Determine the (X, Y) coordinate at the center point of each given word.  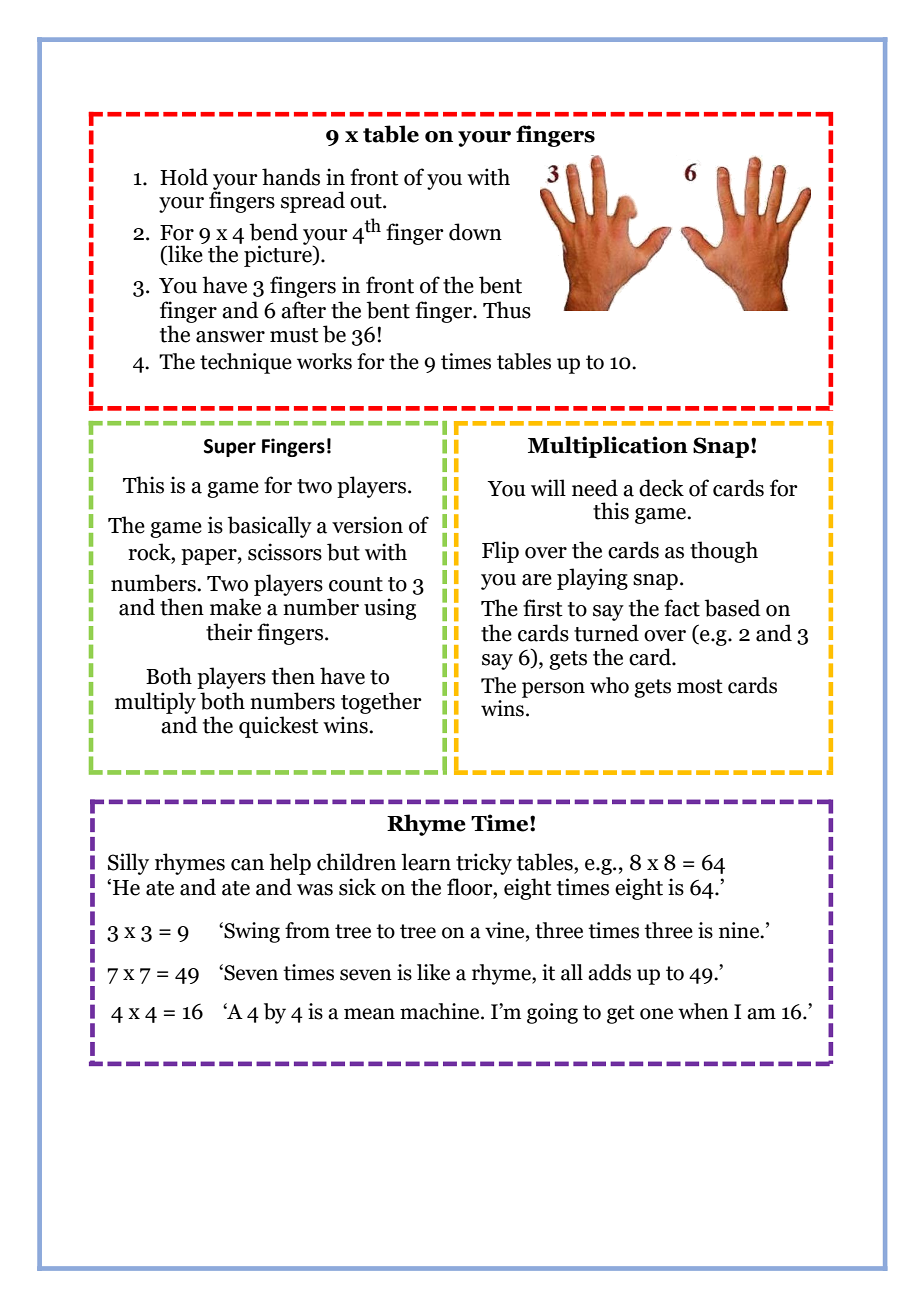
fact (682, 608)
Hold (184, 177)
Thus (507, 310)
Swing (251, 932)
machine (441, 1011)
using (390, 609)
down (475, 232)
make (235, 607)
